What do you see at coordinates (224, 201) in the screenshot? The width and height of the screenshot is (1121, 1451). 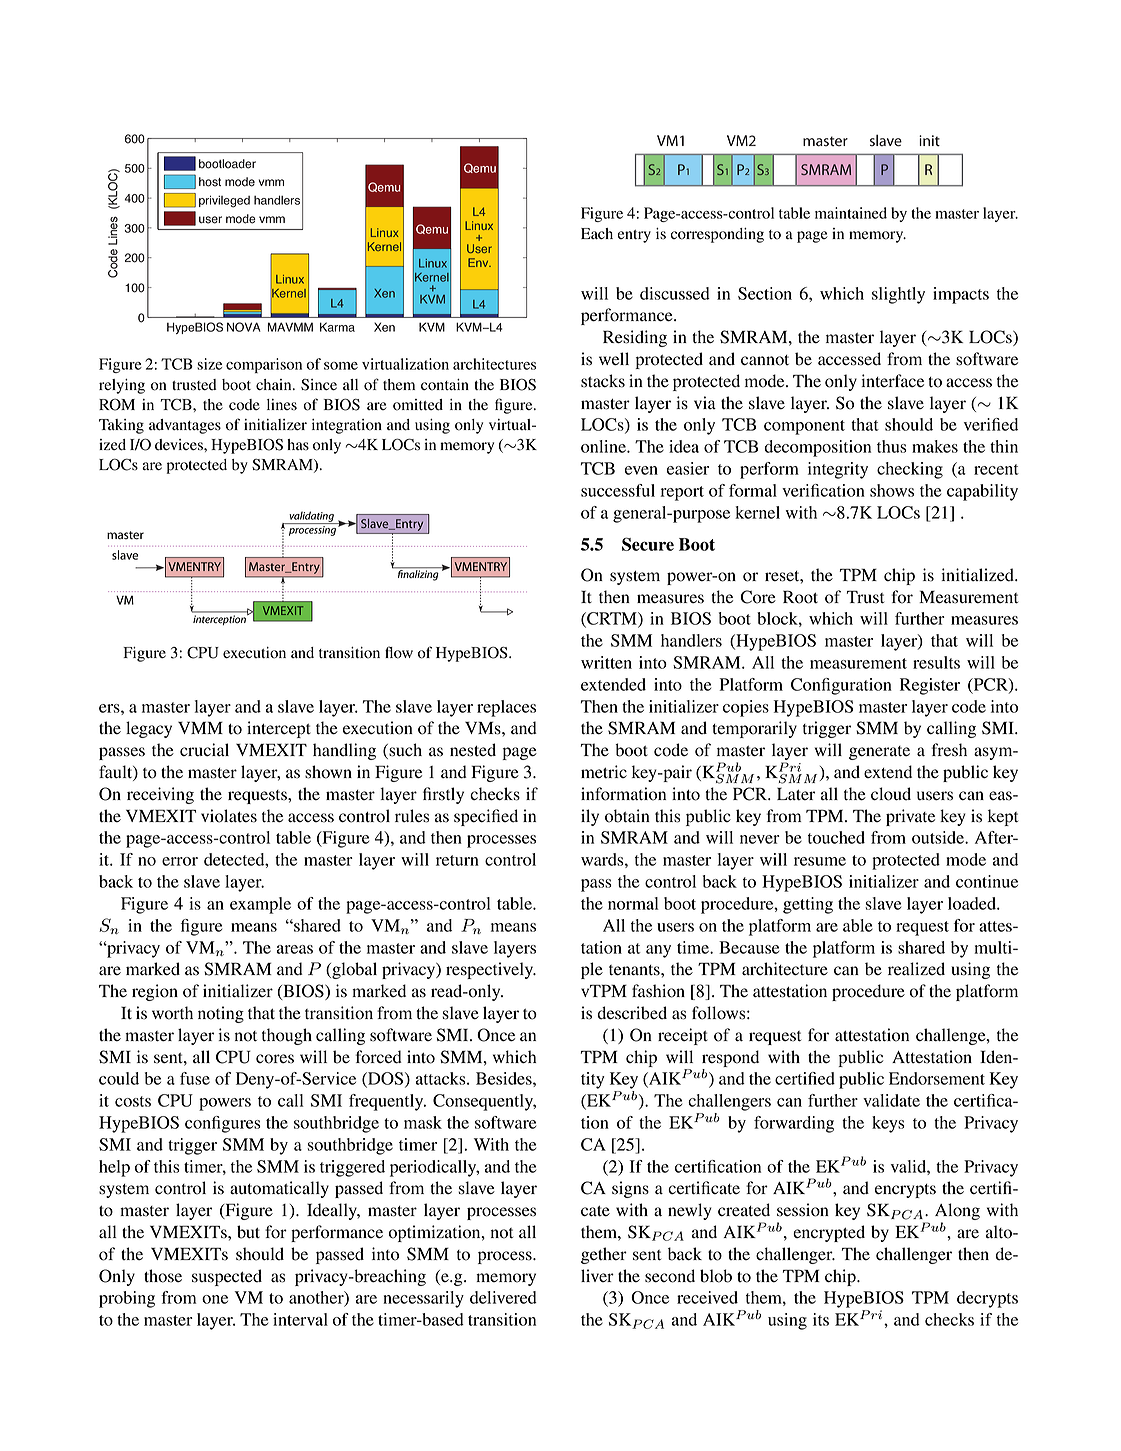 I see `privileged` at bounding box center [224, 201].
